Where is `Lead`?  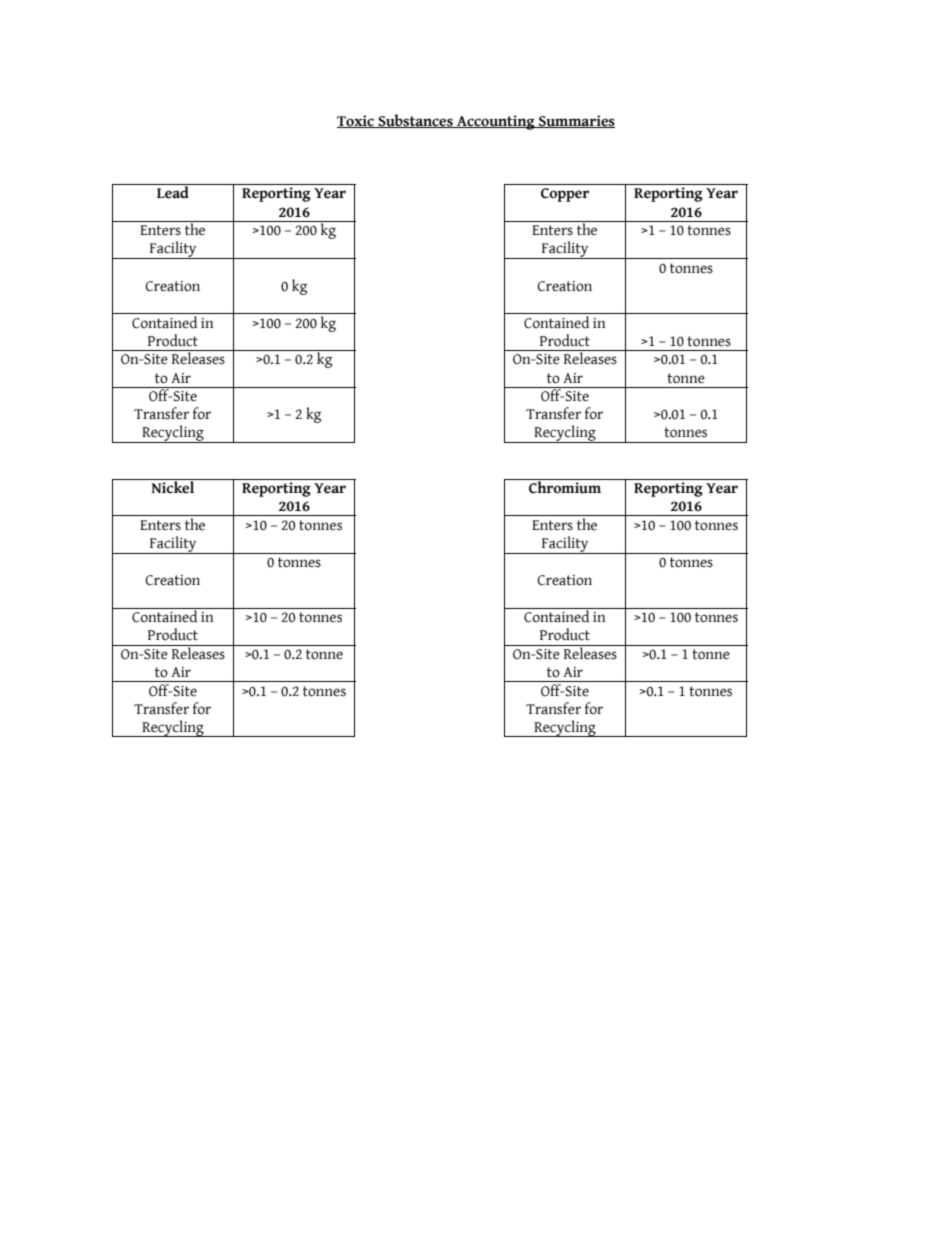
Lead is located at coordinates (173, 191).
